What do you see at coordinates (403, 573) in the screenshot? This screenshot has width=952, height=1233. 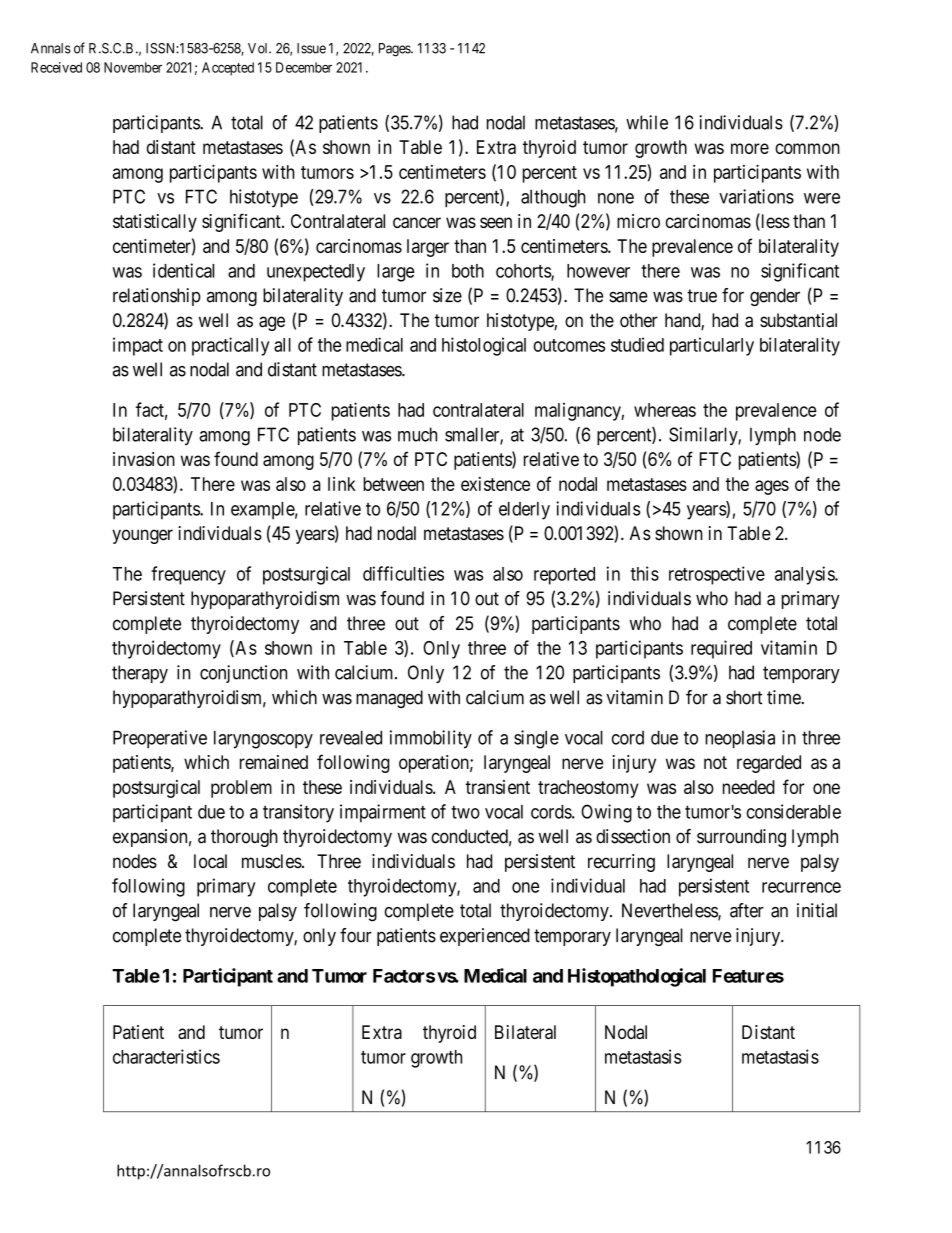 I see `difficulties` at bounding box center [403, 573].
